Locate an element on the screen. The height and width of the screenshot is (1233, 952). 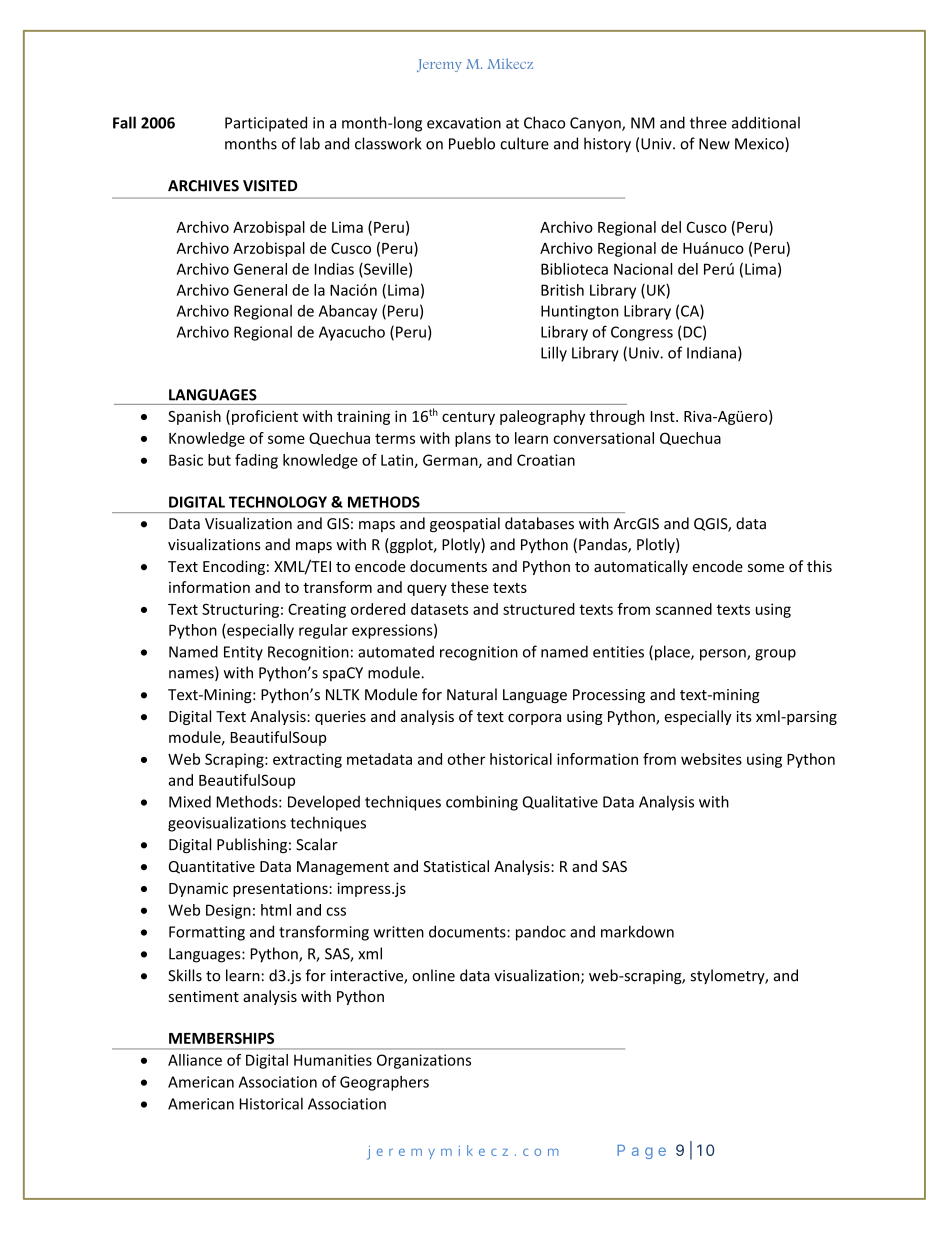
three is located at coordinates (708, 122).
